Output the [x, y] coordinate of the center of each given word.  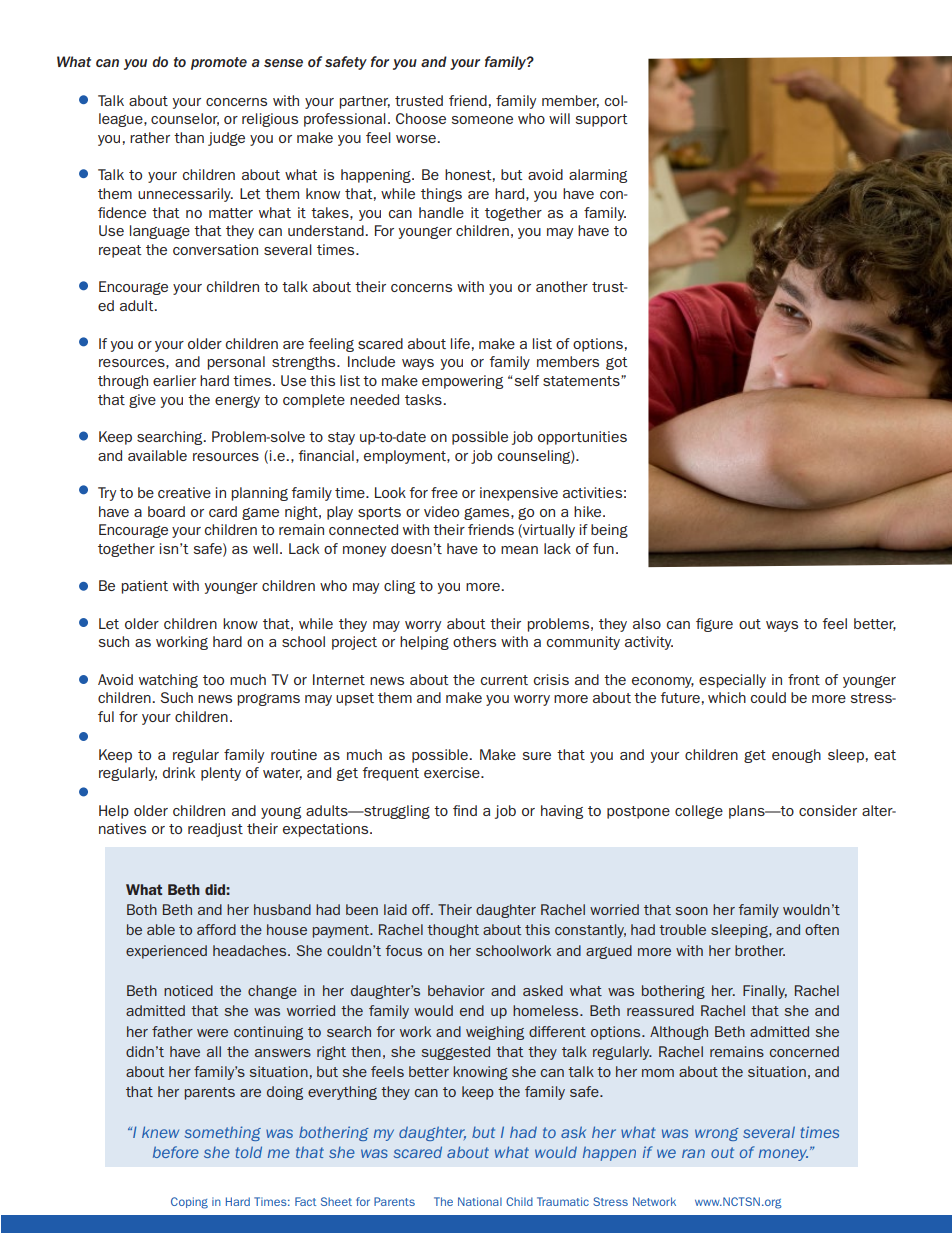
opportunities [582, 438]
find [465, 810]
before [176, 1152]
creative [184, 492]
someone [482, 120]
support [602, 120]
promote [219, 63]
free [444, 492]
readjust [215, 830]
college [699, 812]
